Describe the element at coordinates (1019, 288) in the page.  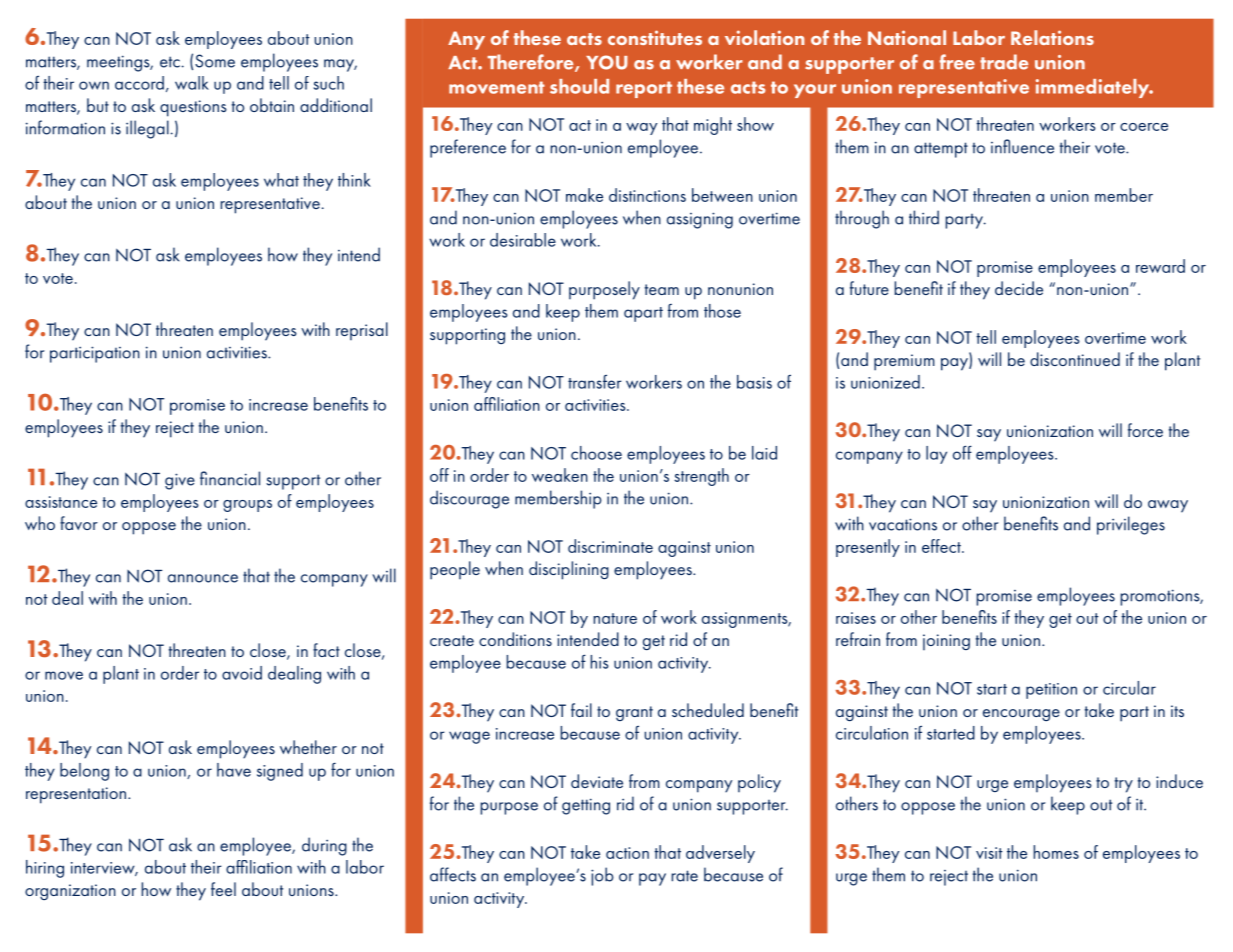
I see `decide` at that location.
